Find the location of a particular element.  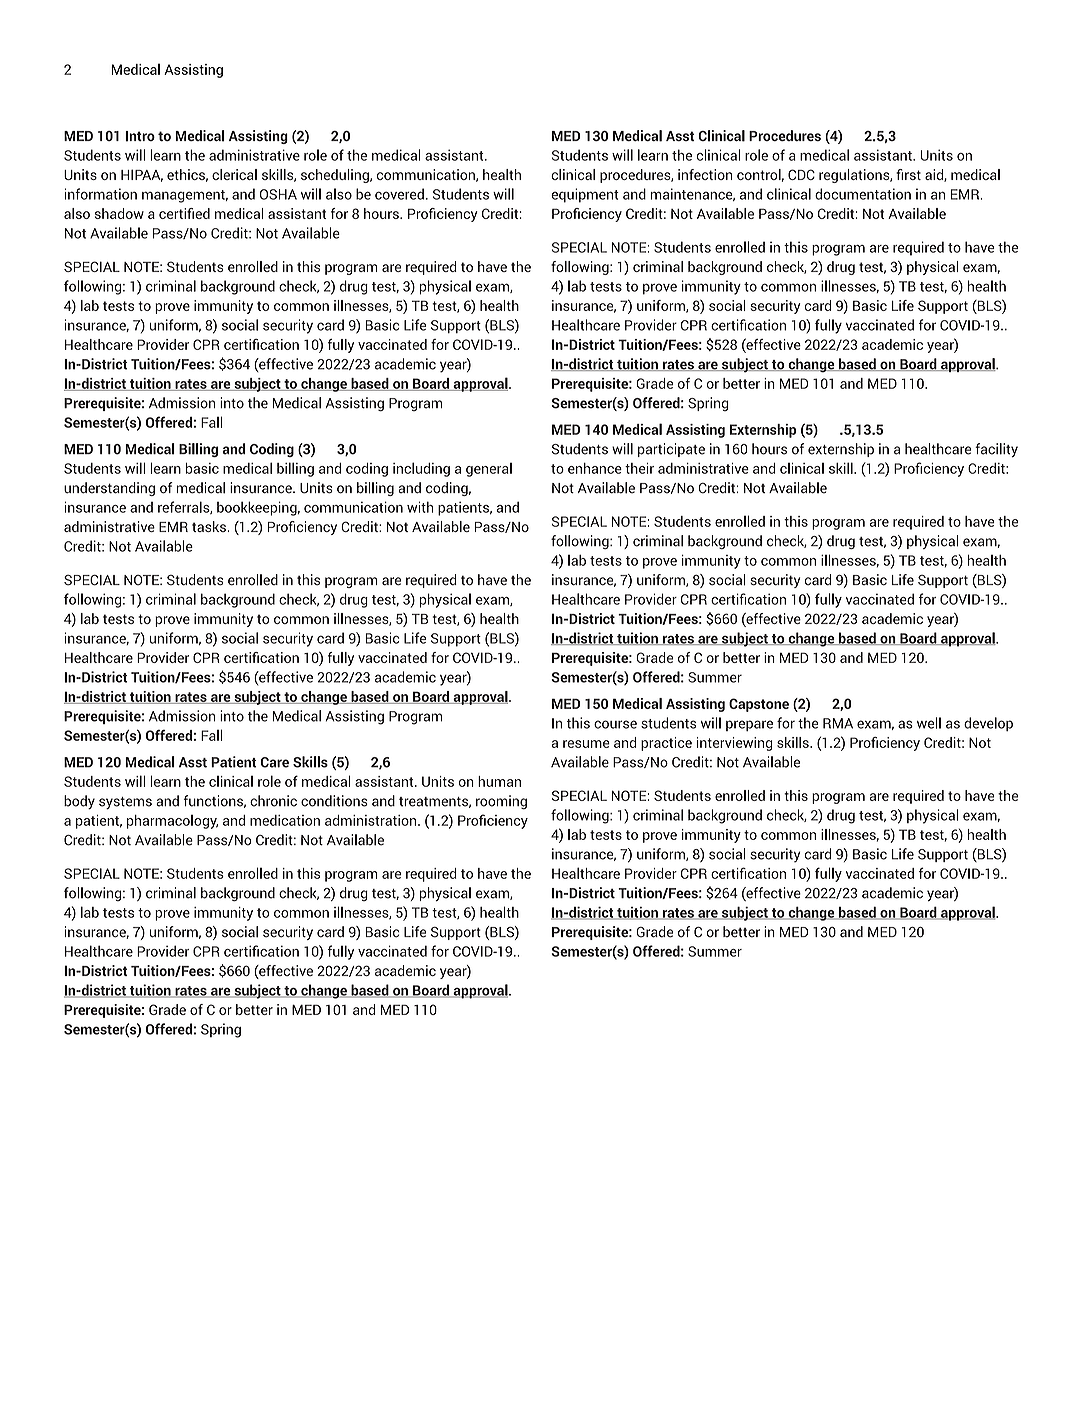

CDC is located at coordinates (801, 174).
